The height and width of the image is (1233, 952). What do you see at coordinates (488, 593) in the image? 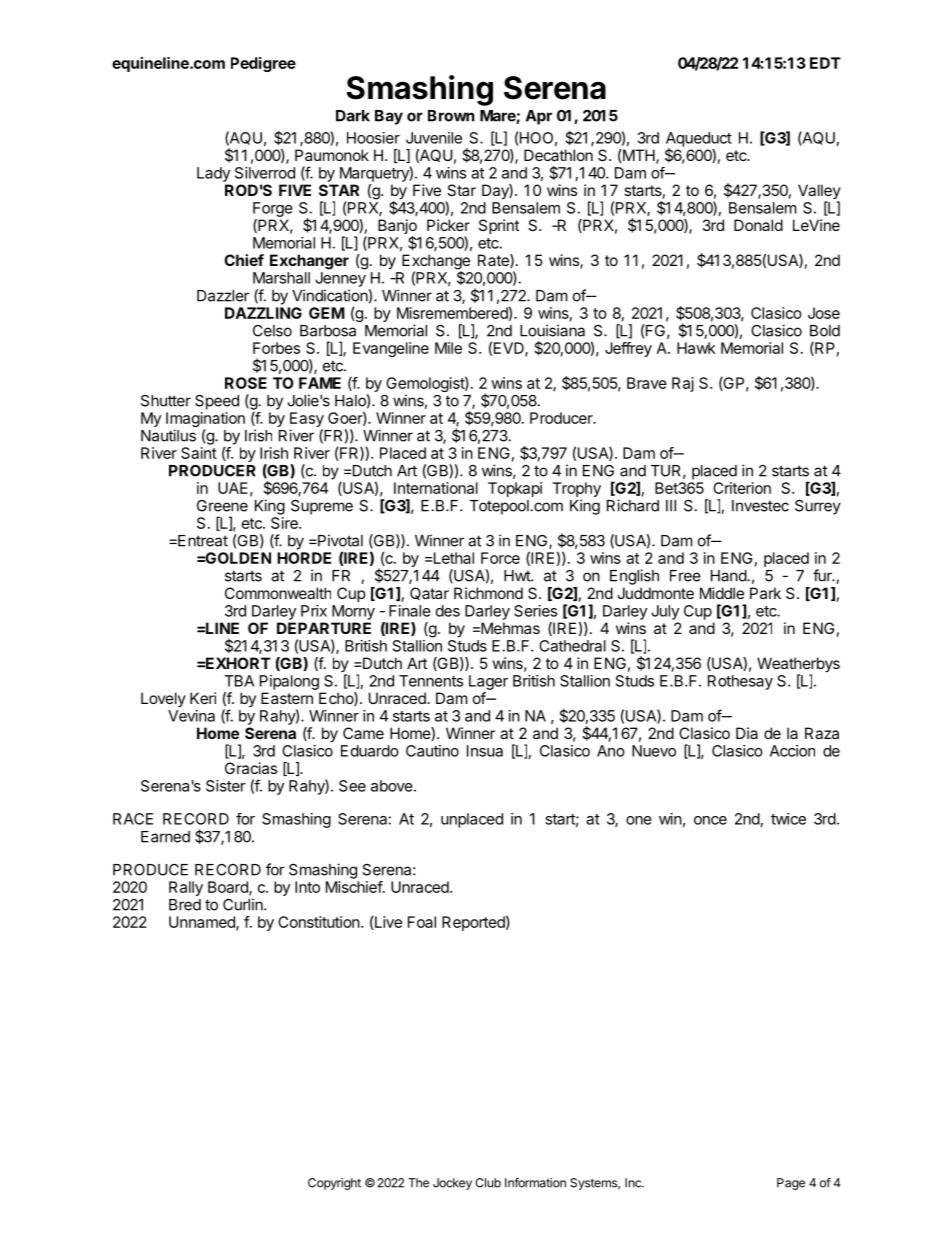
I see `Richmond` at bounding box center [488, 593].
